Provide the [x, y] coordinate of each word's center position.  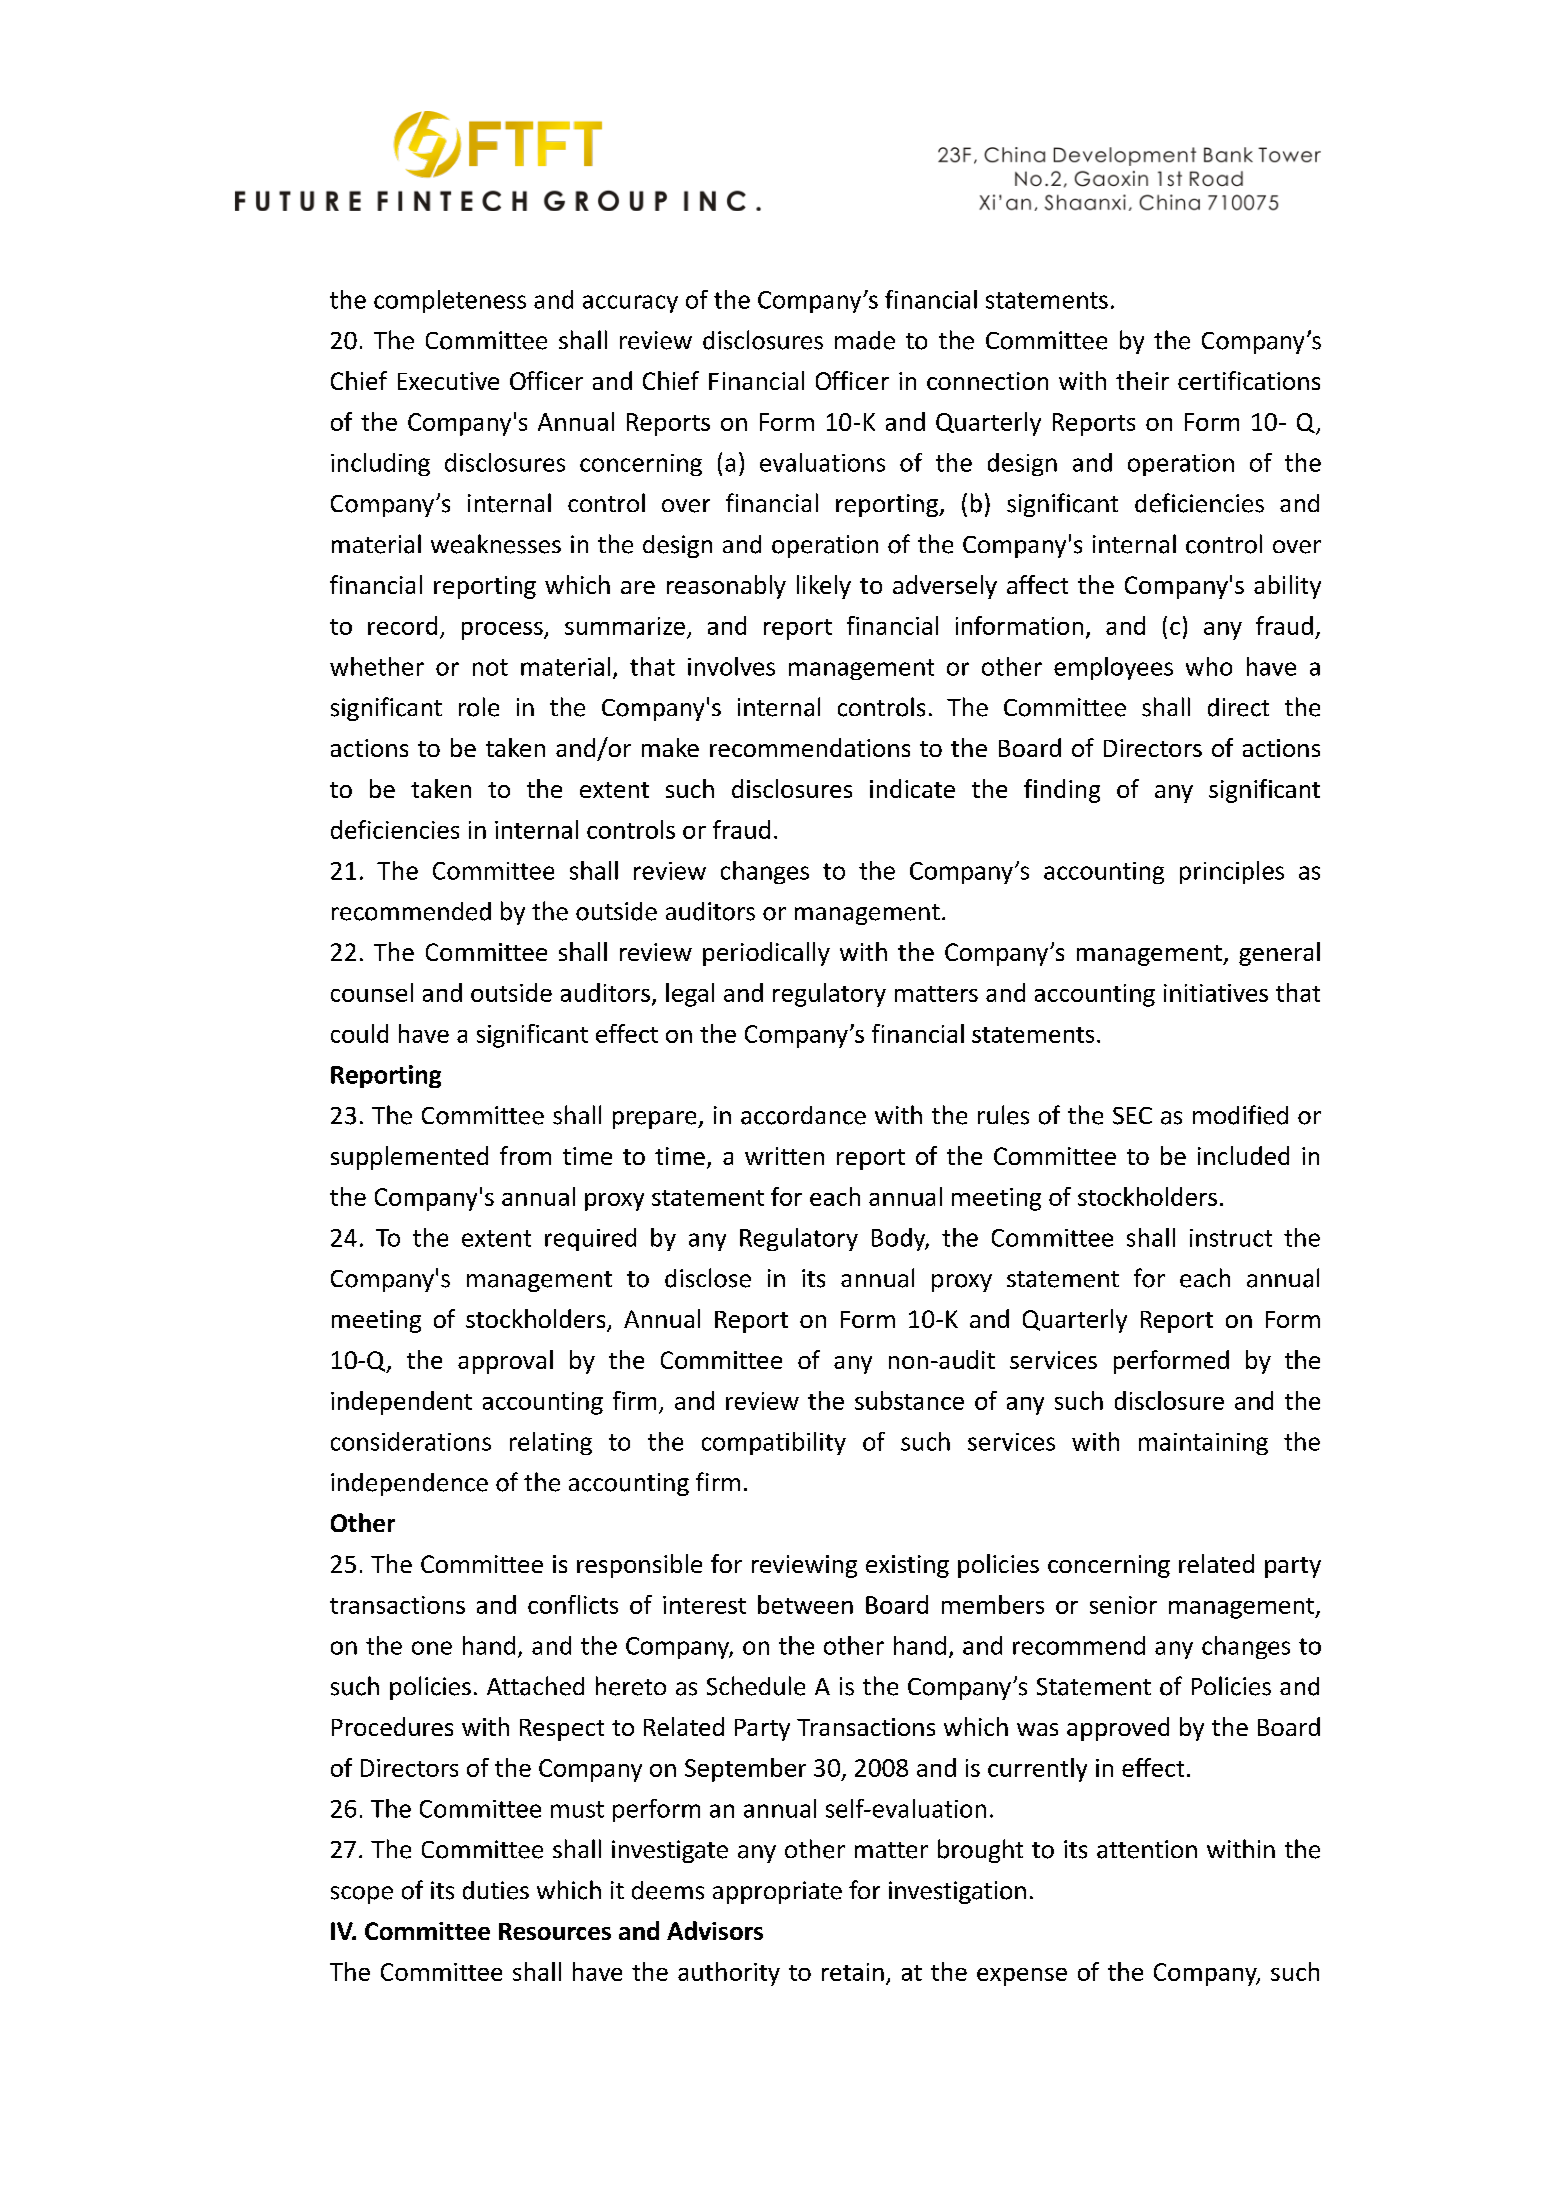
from [525, 1155]
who [1209, 666]
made [865, 340]
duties [496, 1890]
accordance [803, 1115]
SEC [1132, 1116]
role [479, 707]
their [1142, 380]
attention [1147, 1849]
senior [1123, 1605]
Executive [448, 381]
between [805, 1604]
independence [409, 1484]
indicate [912, 788]
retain [853, 1972]
